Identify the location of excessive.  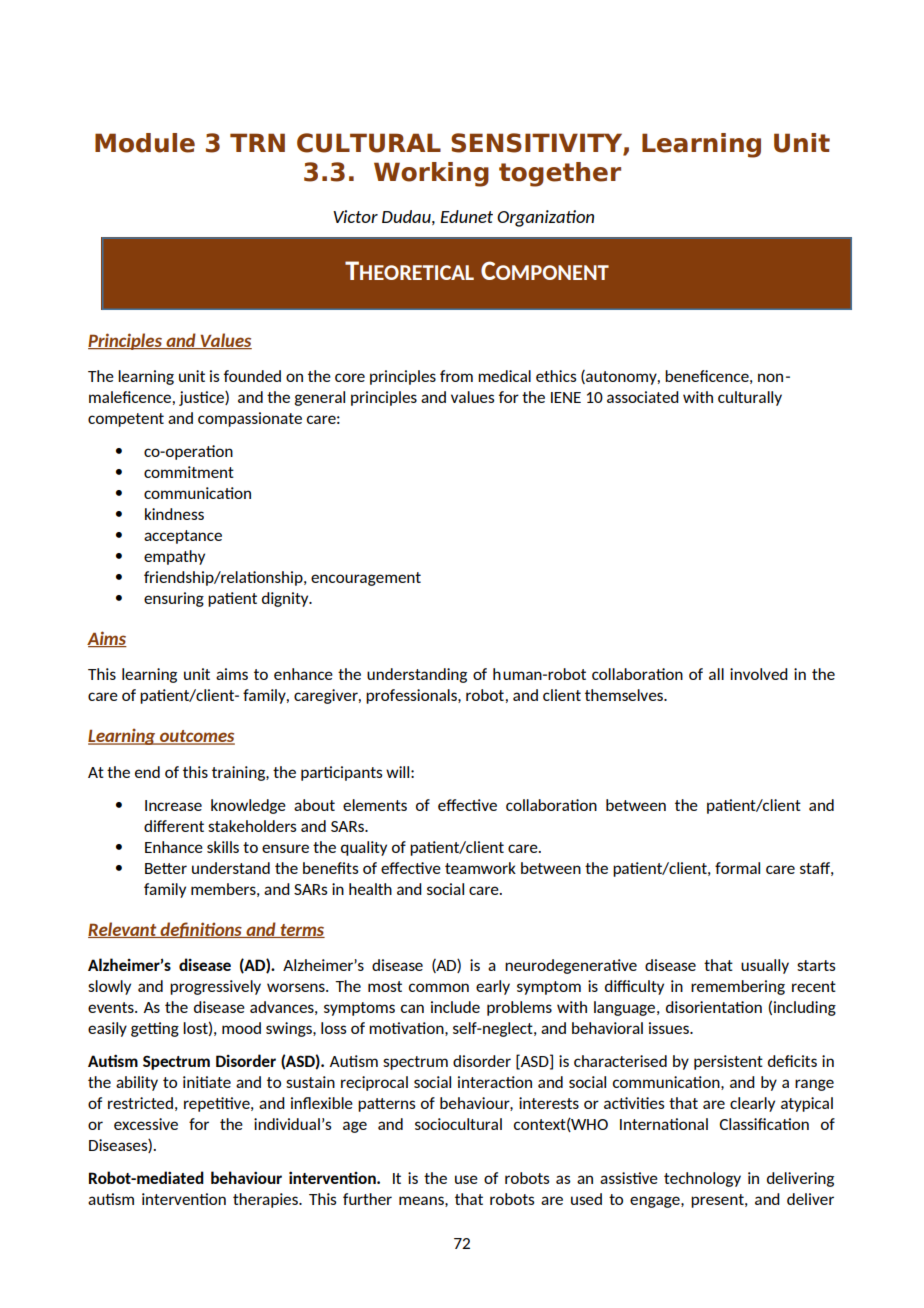
(146, 1124).
